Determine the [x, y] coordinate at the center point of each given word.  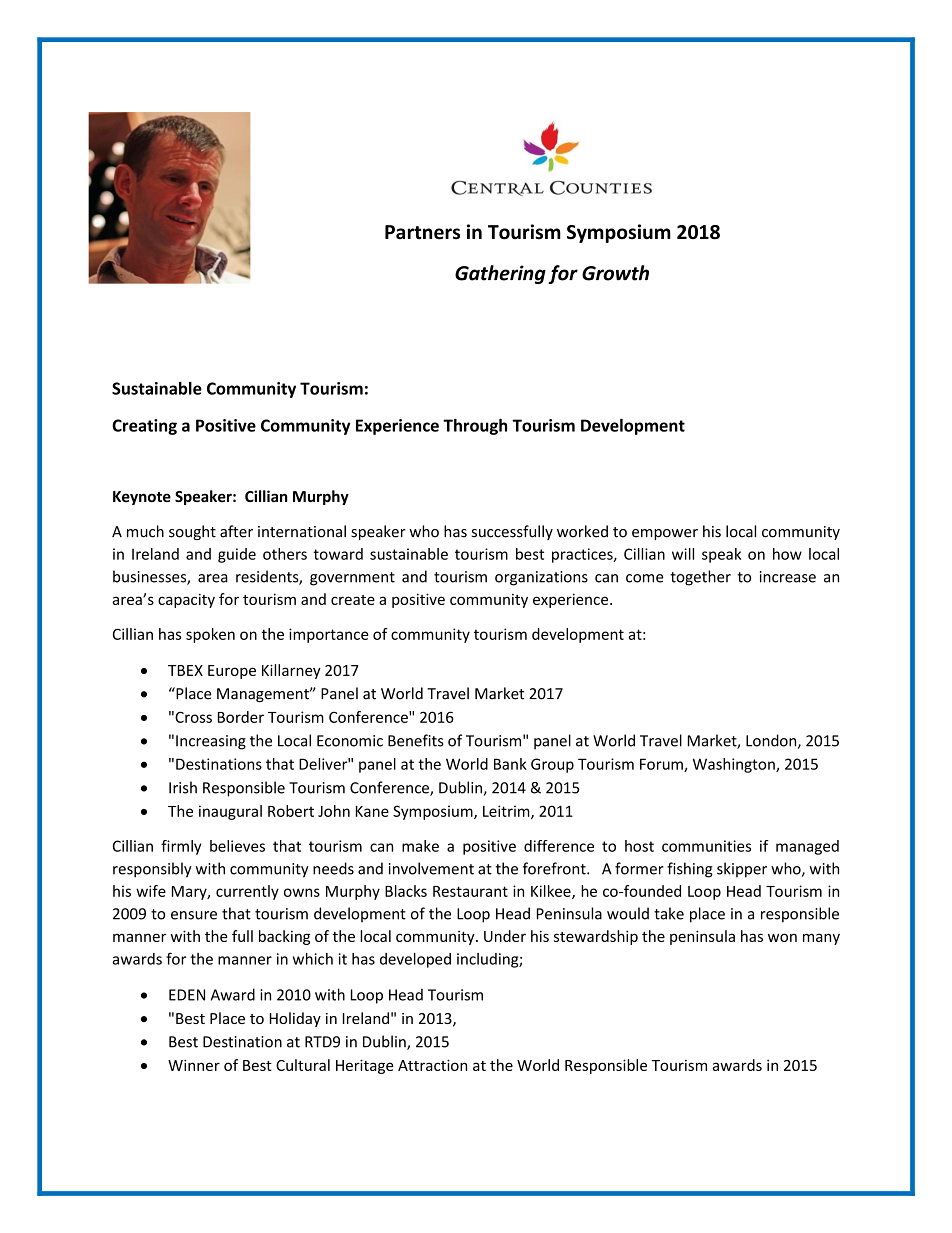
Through [475, 427]
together [700, 578]
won [782, 937]
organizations [541, 578]
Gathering [500, 274]
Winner [194, 1065]
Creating [144, 427]
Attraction [432, 1065]
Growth [615, 273]
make [420, 846]
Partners [422, 232]
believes [237, 846]
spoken [210, 635]
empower [665, 534]
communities [706, 846]
